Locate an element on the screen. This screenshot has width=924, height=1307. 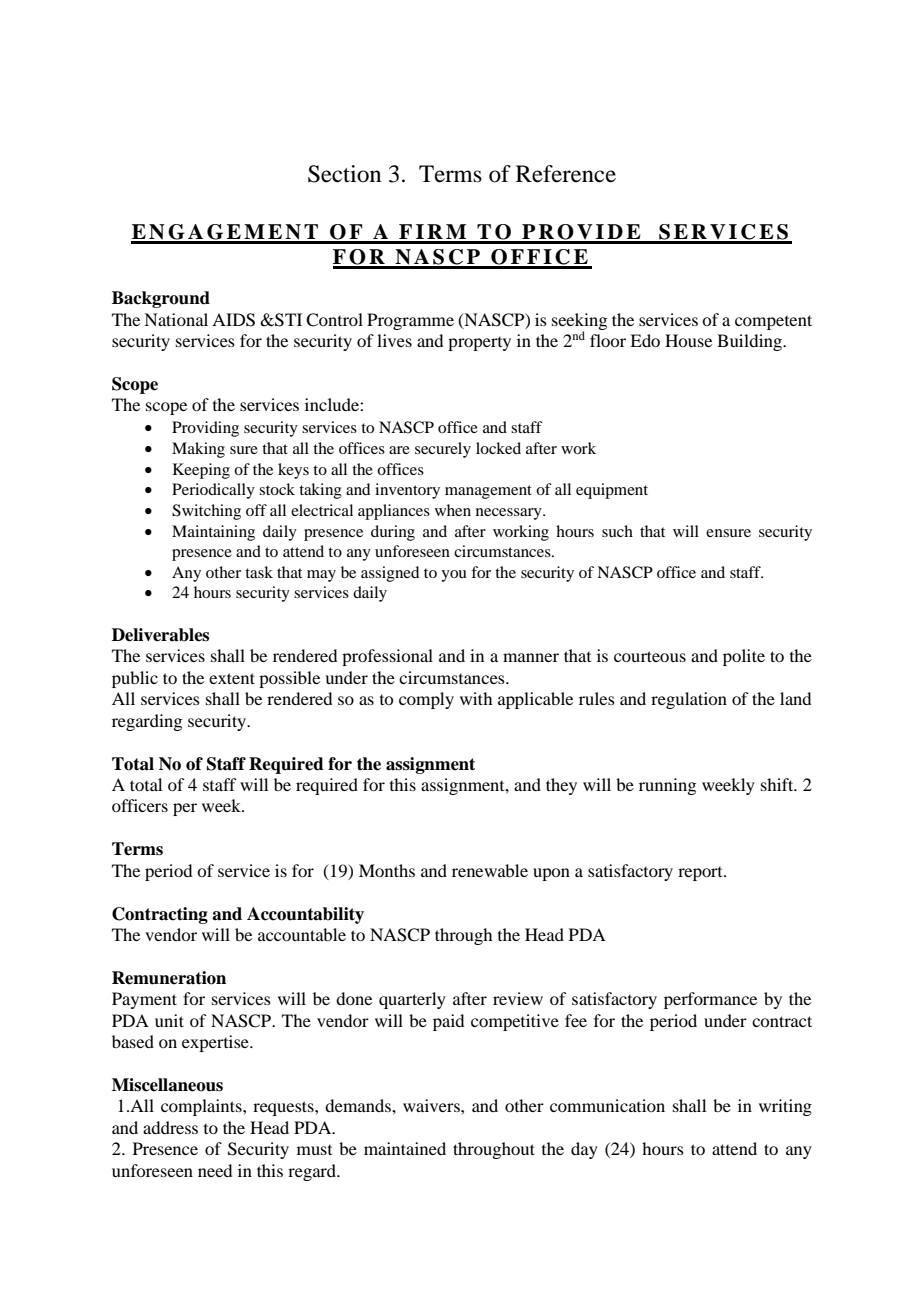
Background is located at coordinates (161, 299).
